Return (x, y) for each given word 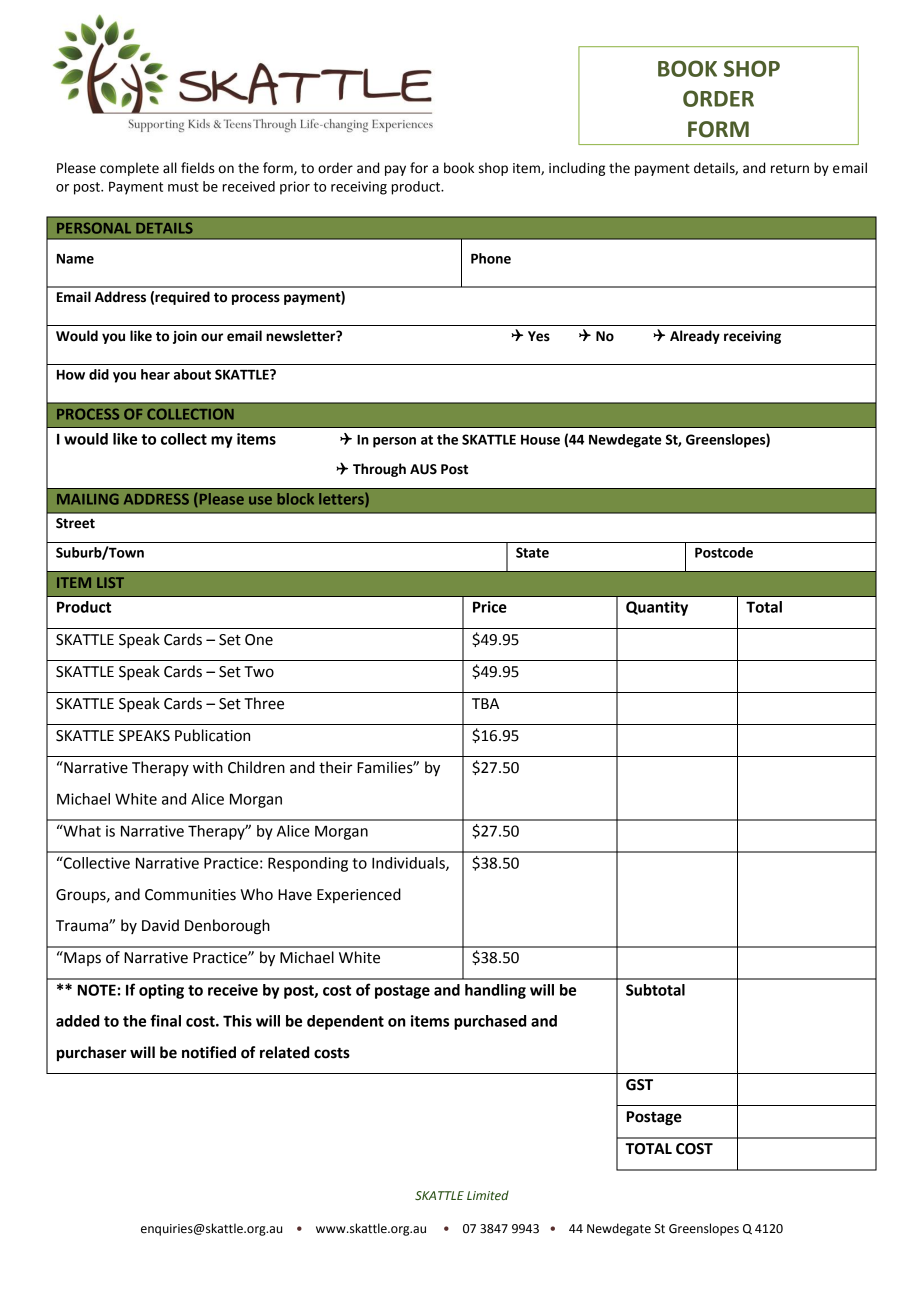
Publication (212, 735)
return (790, 169)
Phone (491, 258)
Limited (488, 1195)
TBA (485, 703)
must (183, 187)
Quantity (657, 608)
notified (209, 1052)
